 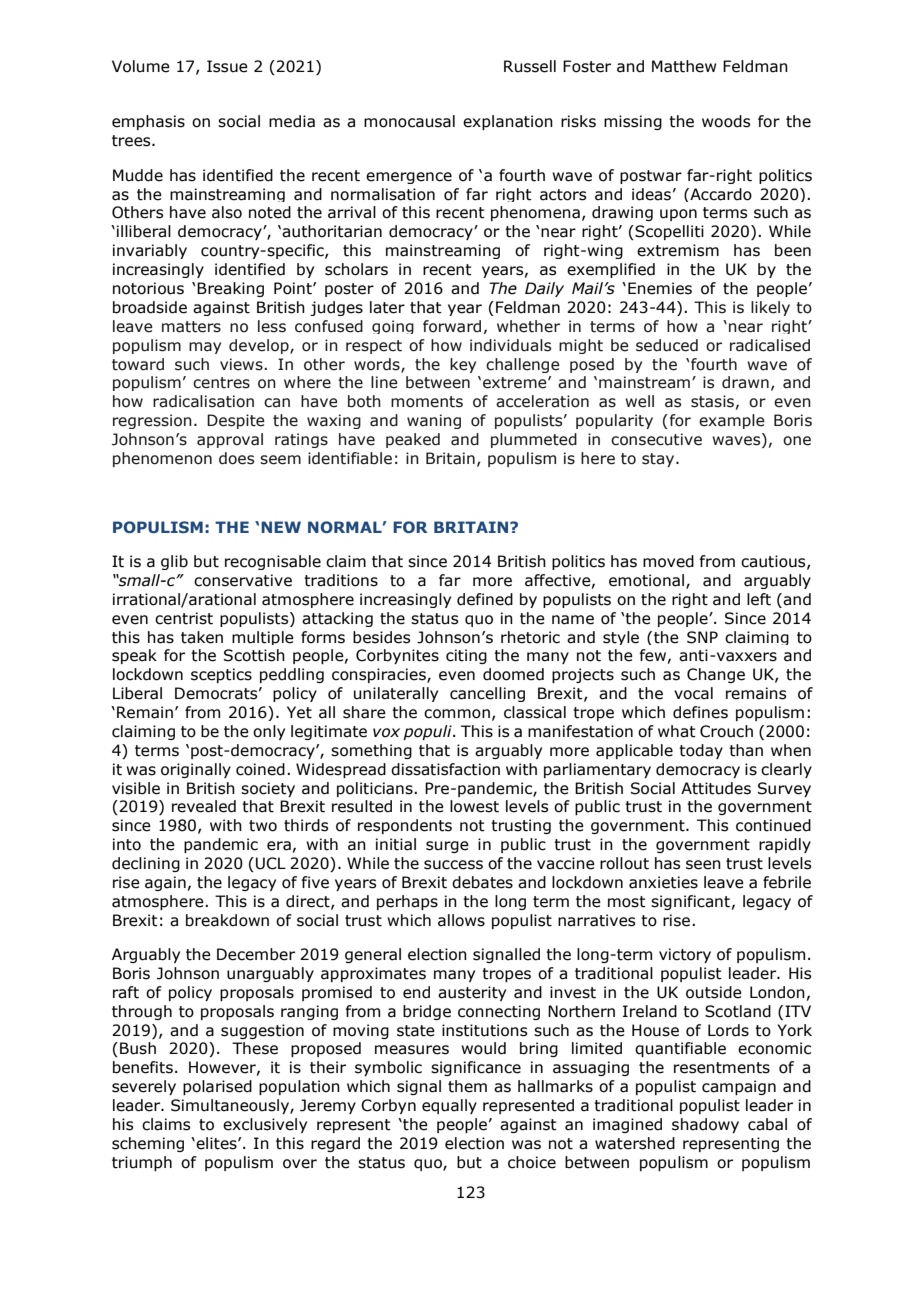 I want to click on dissatisfaction, so click(x=445, y=769).
